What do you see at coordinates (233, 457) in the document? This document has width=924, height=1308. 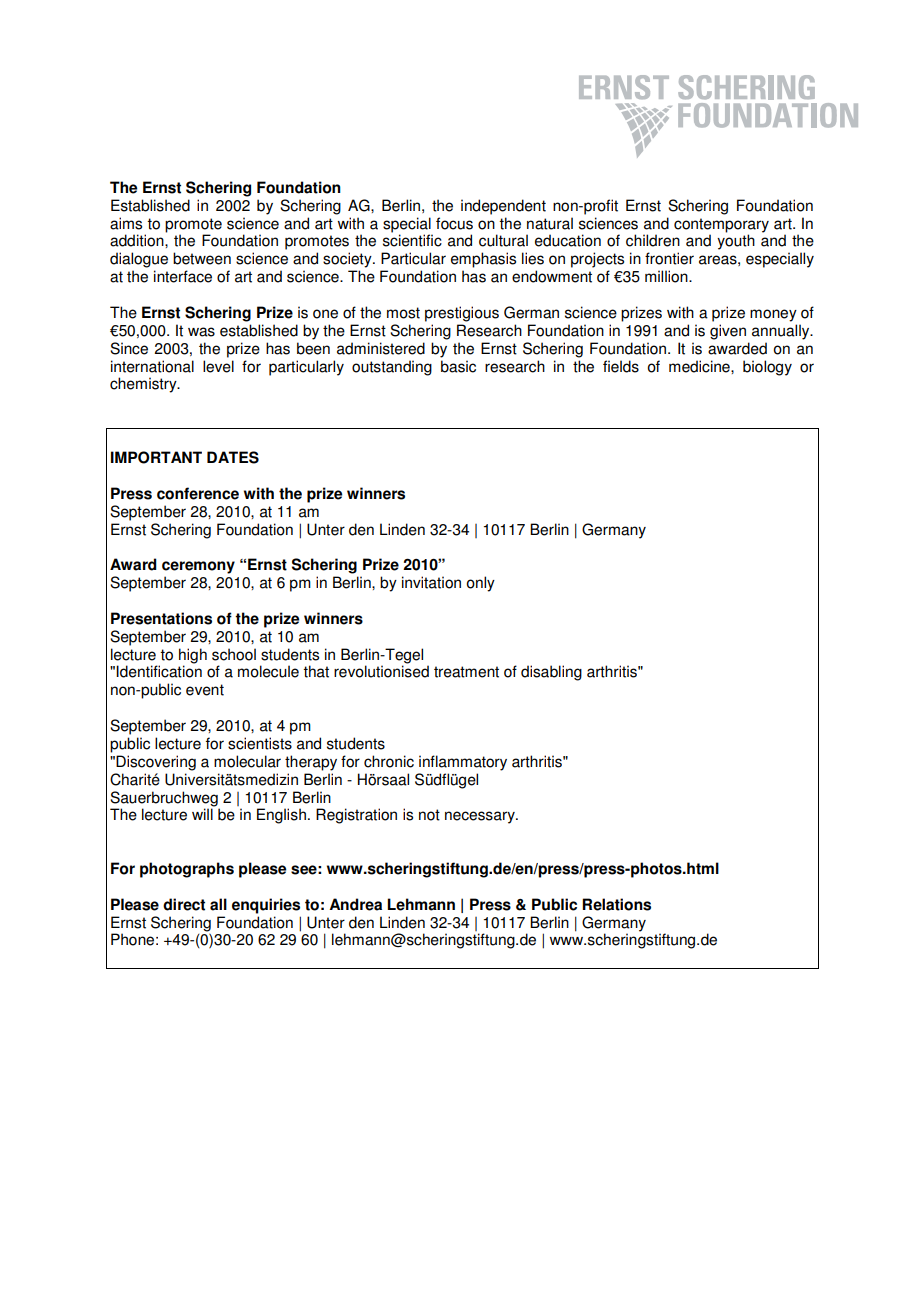 I see `DATES` at bounding box center [233, 457].
